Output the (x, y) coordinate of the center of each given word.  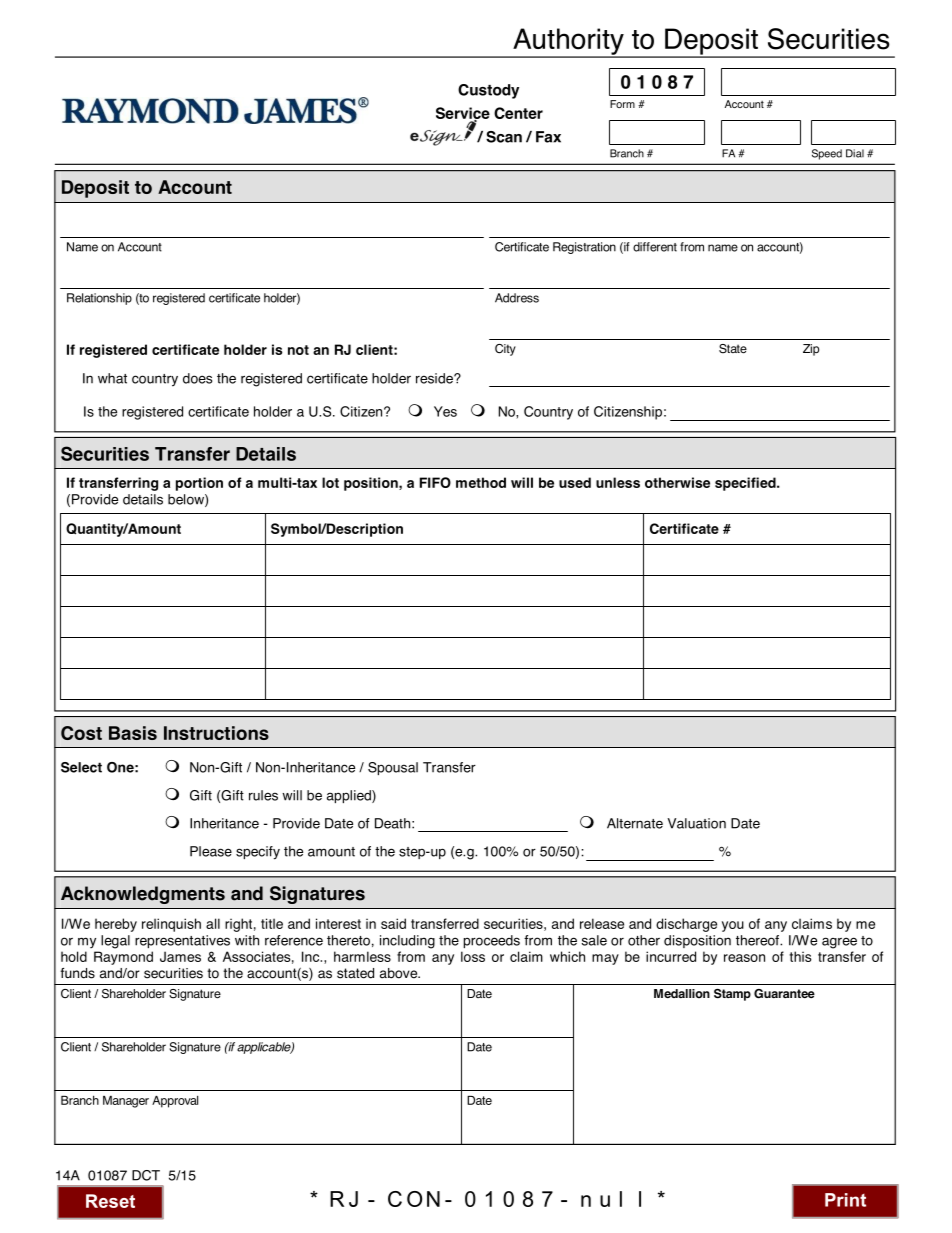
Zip (811, 350)
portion (199, 484)
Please (211, 851)
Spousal (393, 768)
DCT (146, 1175)
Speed (827, 154)
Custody (488, 91)
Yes (445, 411)
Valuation (696, 823)
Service (463, 114)
